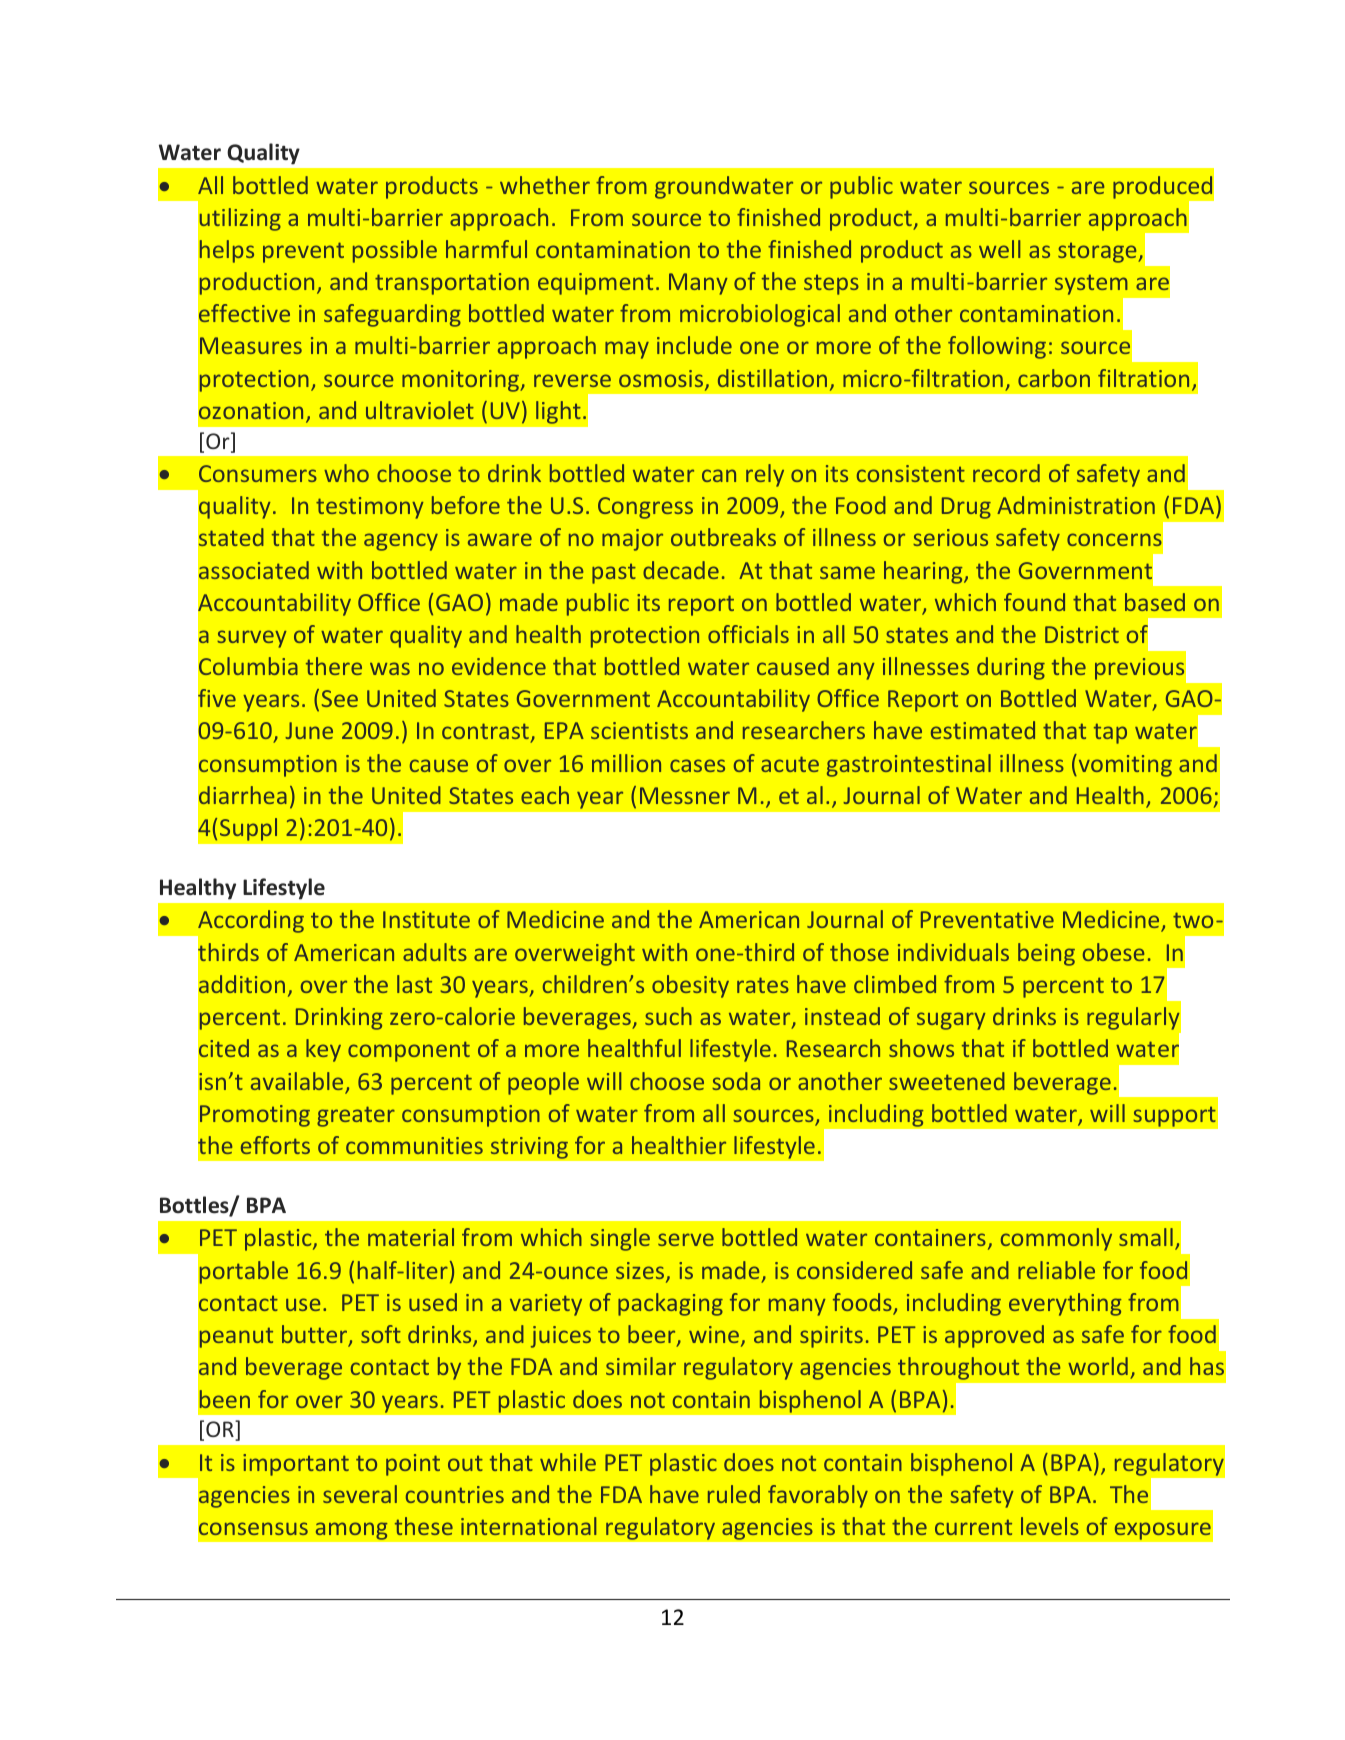 This screenshot has height=1740, width=1345. What do you see at coordinates (426, 919) in the screenshot?
I see `Institute` at bounding box center [426, 919].
